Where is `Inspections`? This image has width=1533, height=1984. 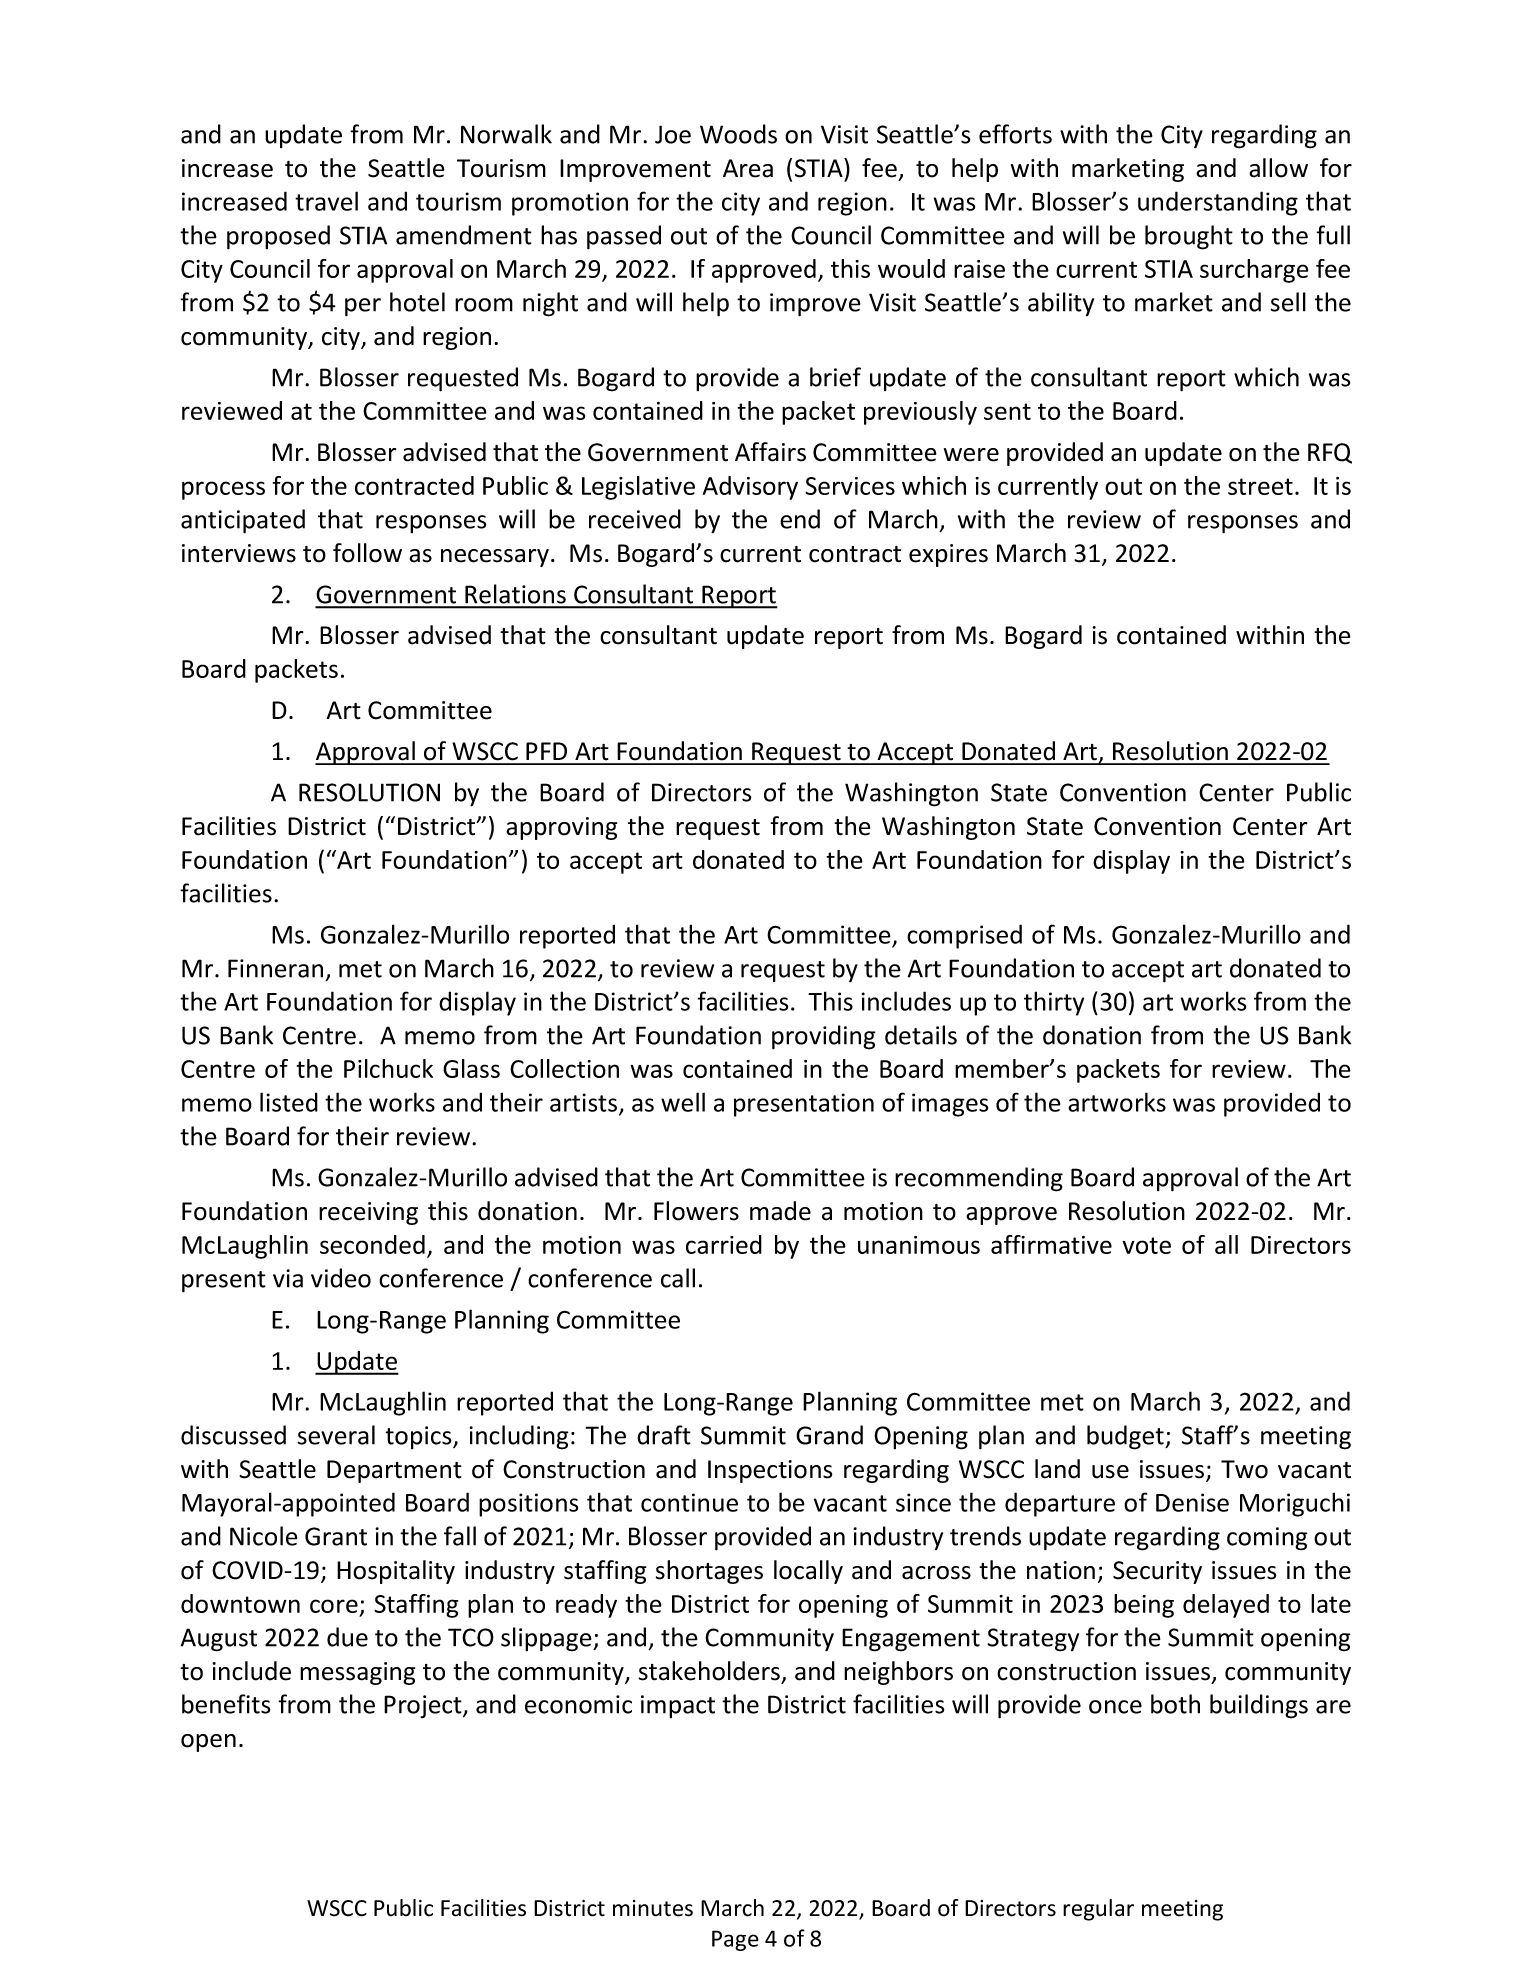 Inspections is located at coordinates (770, 1471).
